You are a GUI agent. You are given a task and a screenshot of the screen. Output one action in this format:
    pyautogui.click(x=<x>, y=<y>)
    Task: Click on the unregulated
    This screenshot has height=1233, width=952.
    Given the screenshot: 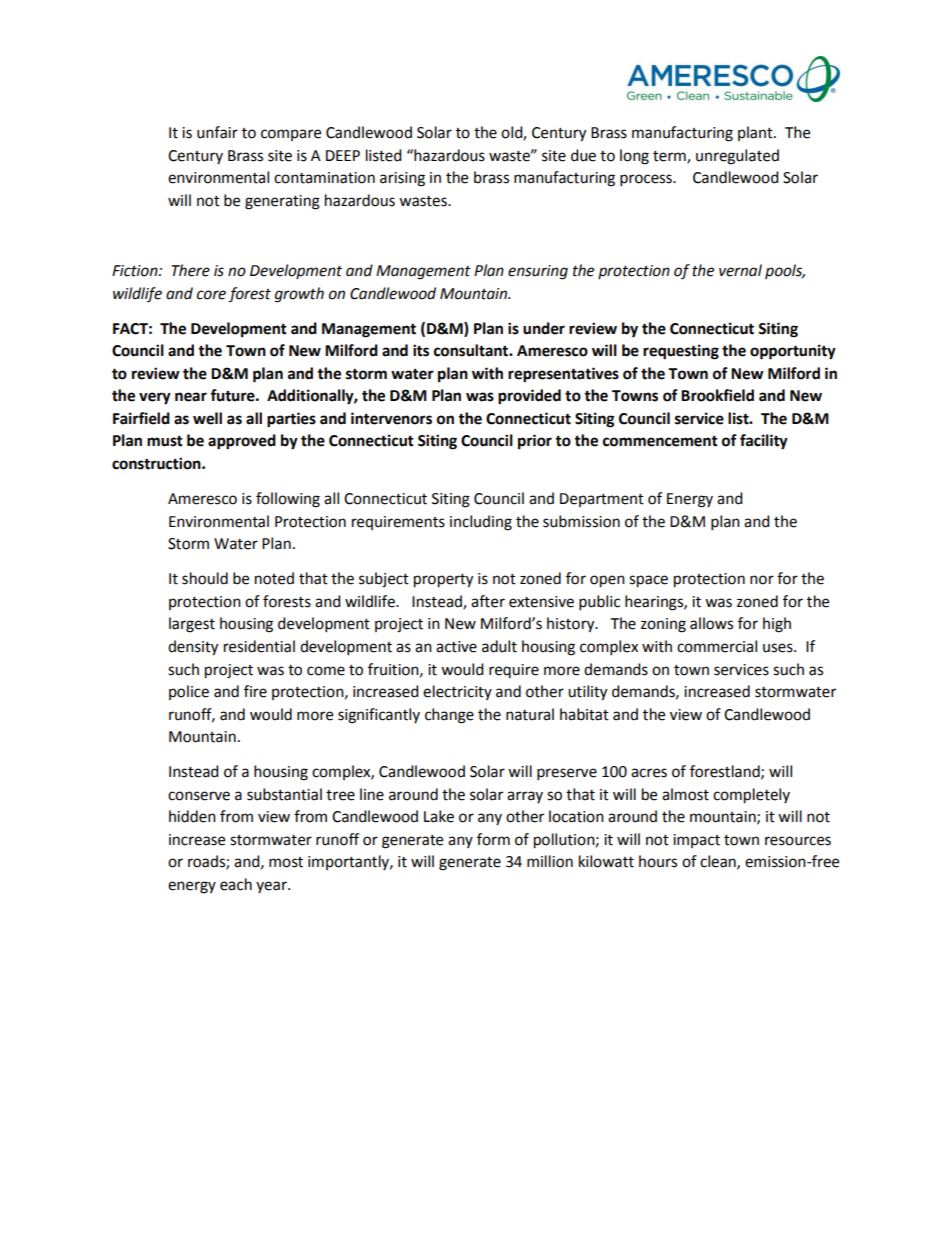 What is the action you would take?
    pyautogui.click(x=737, y=157)
